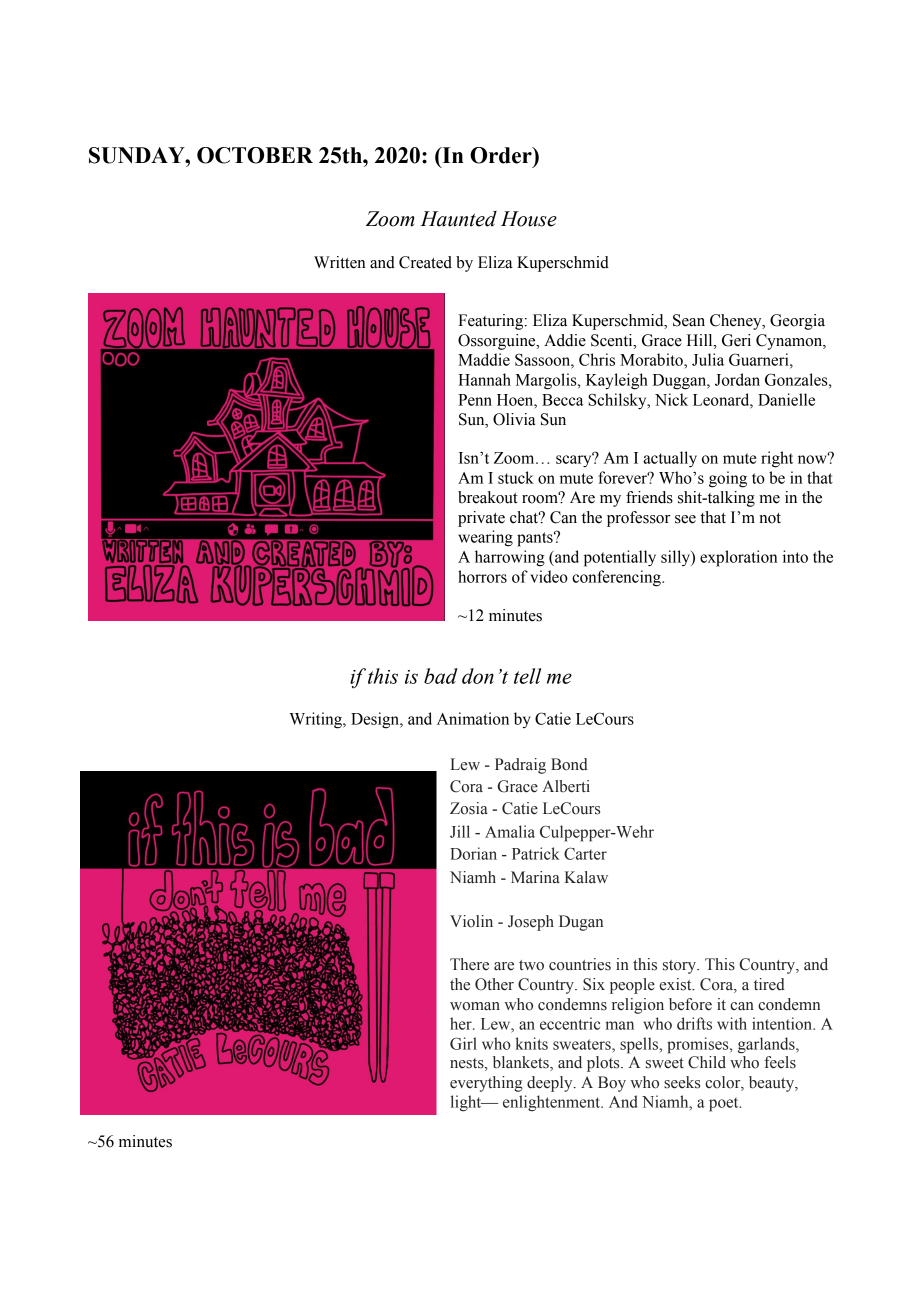 This screenshot has width=924, height=1308. What do you see at coordinates (481, 519) in the screenshot?
I see `private` at bounding box center [481, 519].
